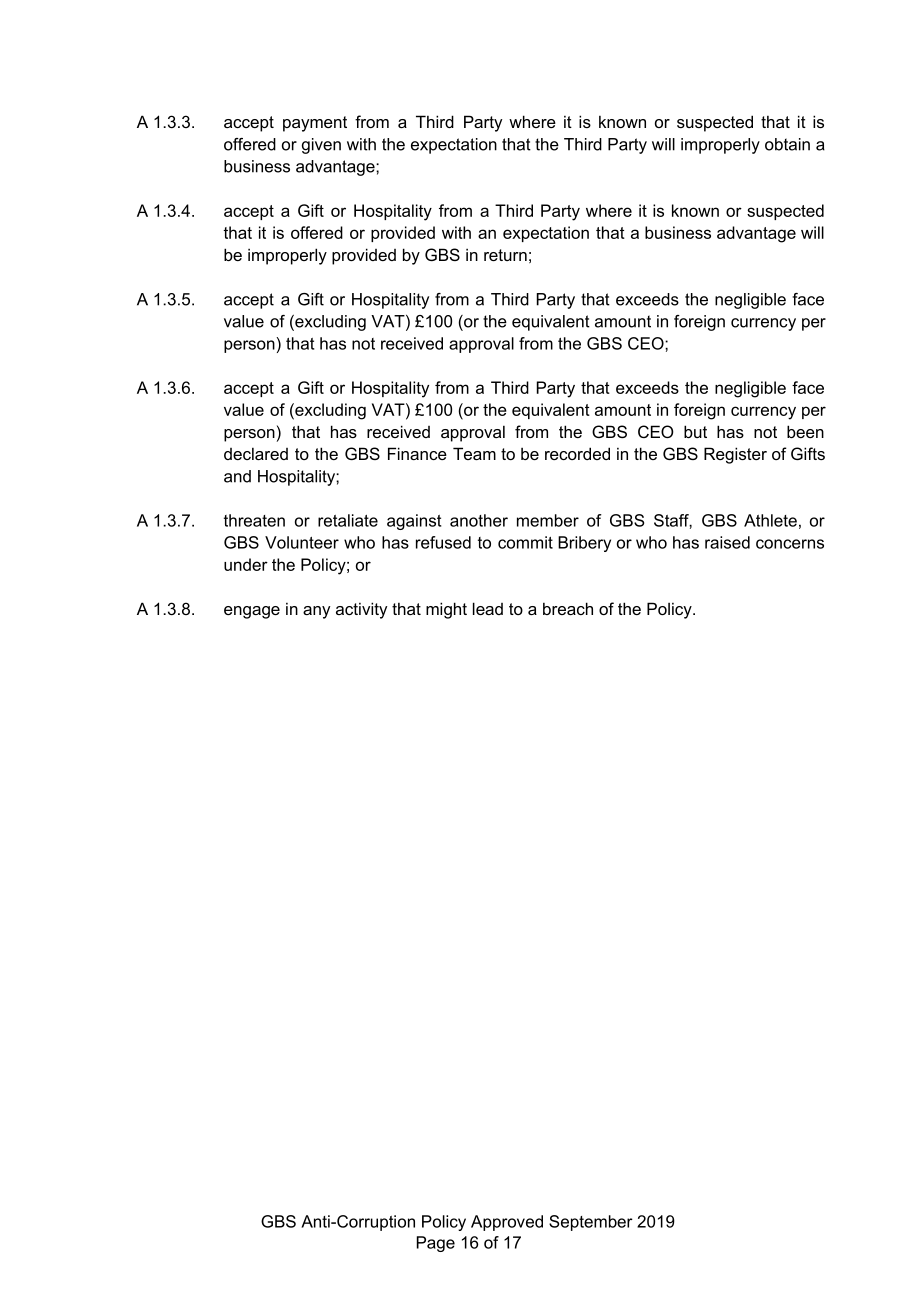 The width and height of the image is (924, 1308). What do you see at coordinates (787, 144) in the image?
I see `obtain` at bounding box center [787, 144].
